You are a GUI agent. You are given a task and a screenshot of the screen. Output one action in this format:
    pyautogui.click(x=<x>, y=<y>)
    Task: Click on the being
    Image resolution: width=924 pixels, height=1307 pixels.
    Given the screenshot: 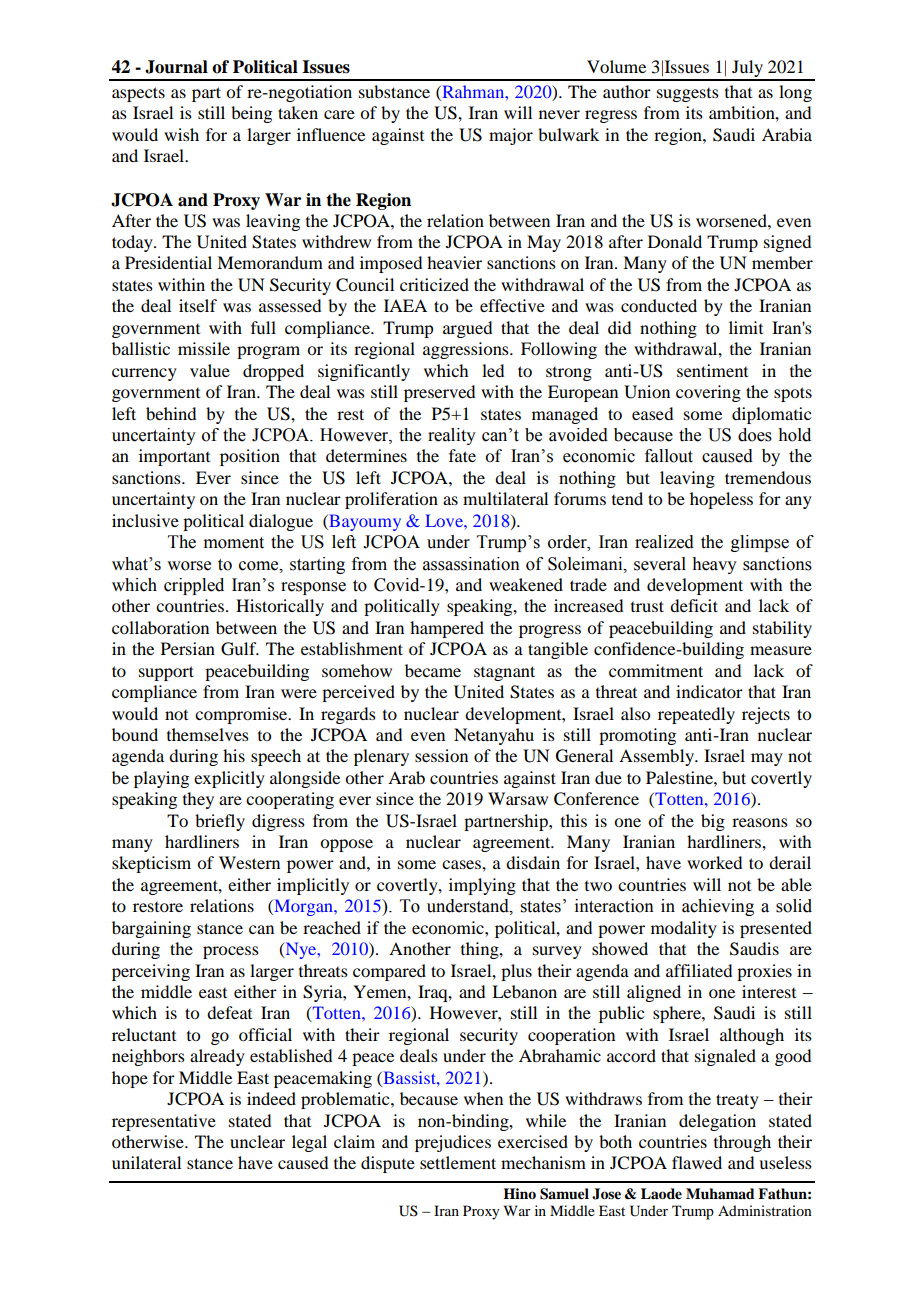 What is the action you would take?
    pyautogui.click(x=251, y=114)
